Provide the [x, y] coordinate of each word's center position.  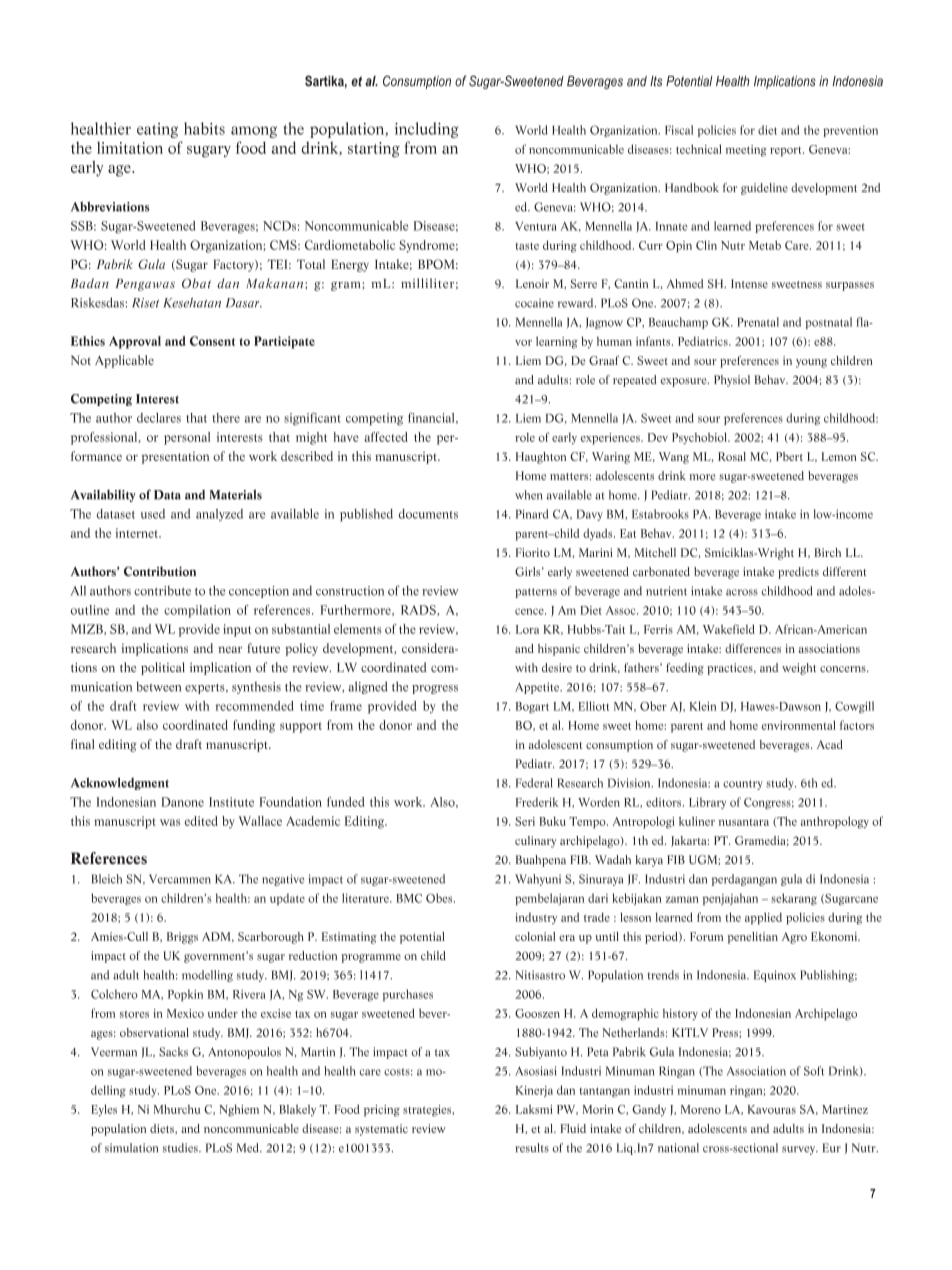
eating [157, 130]
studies [181, 1148]
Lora [527, 629]
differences [753, 648]
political [163, 668]
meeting [746, 151]
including [427, 130]
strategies [427, 1111]
